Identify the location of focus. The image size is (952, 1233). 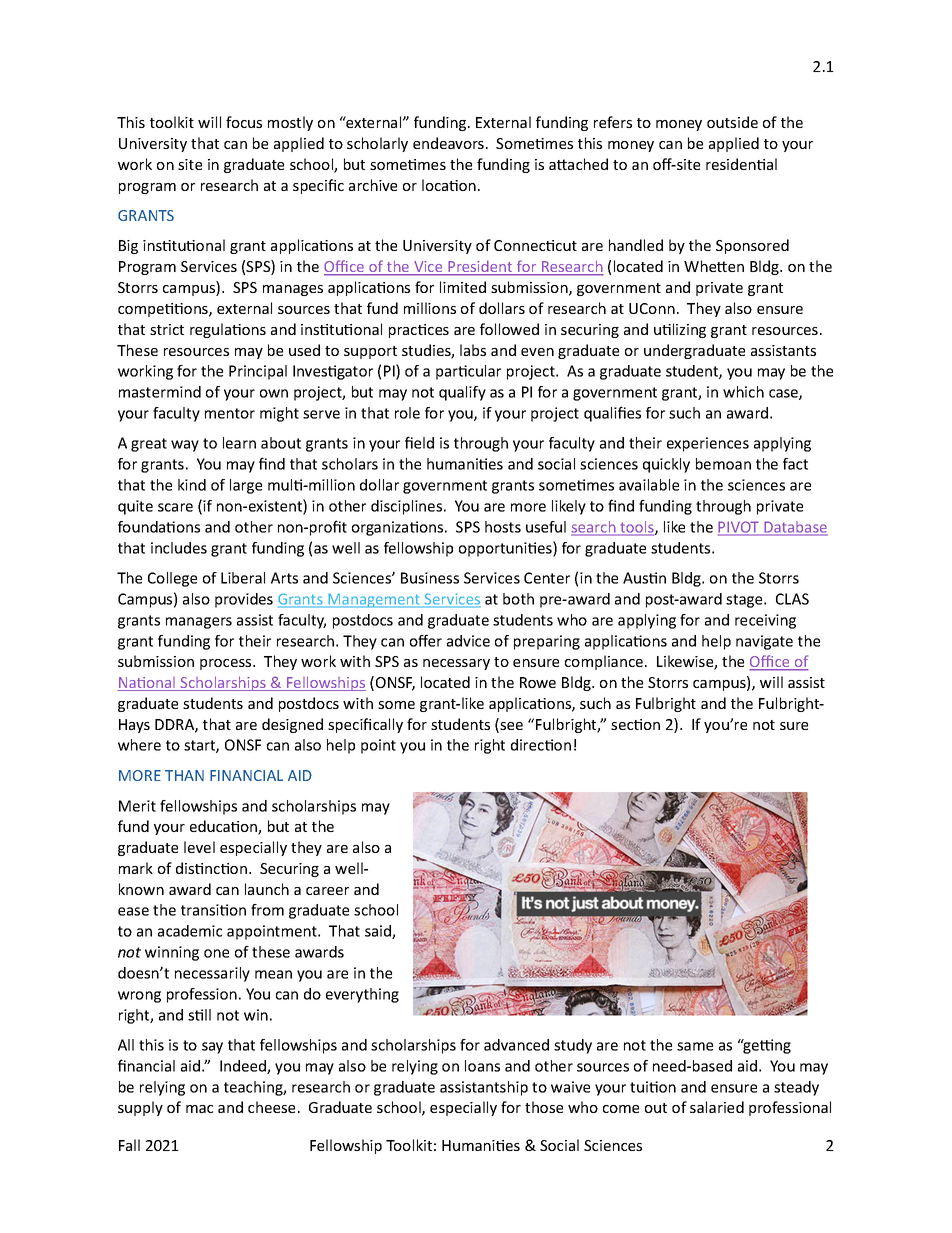
(244, 122).
